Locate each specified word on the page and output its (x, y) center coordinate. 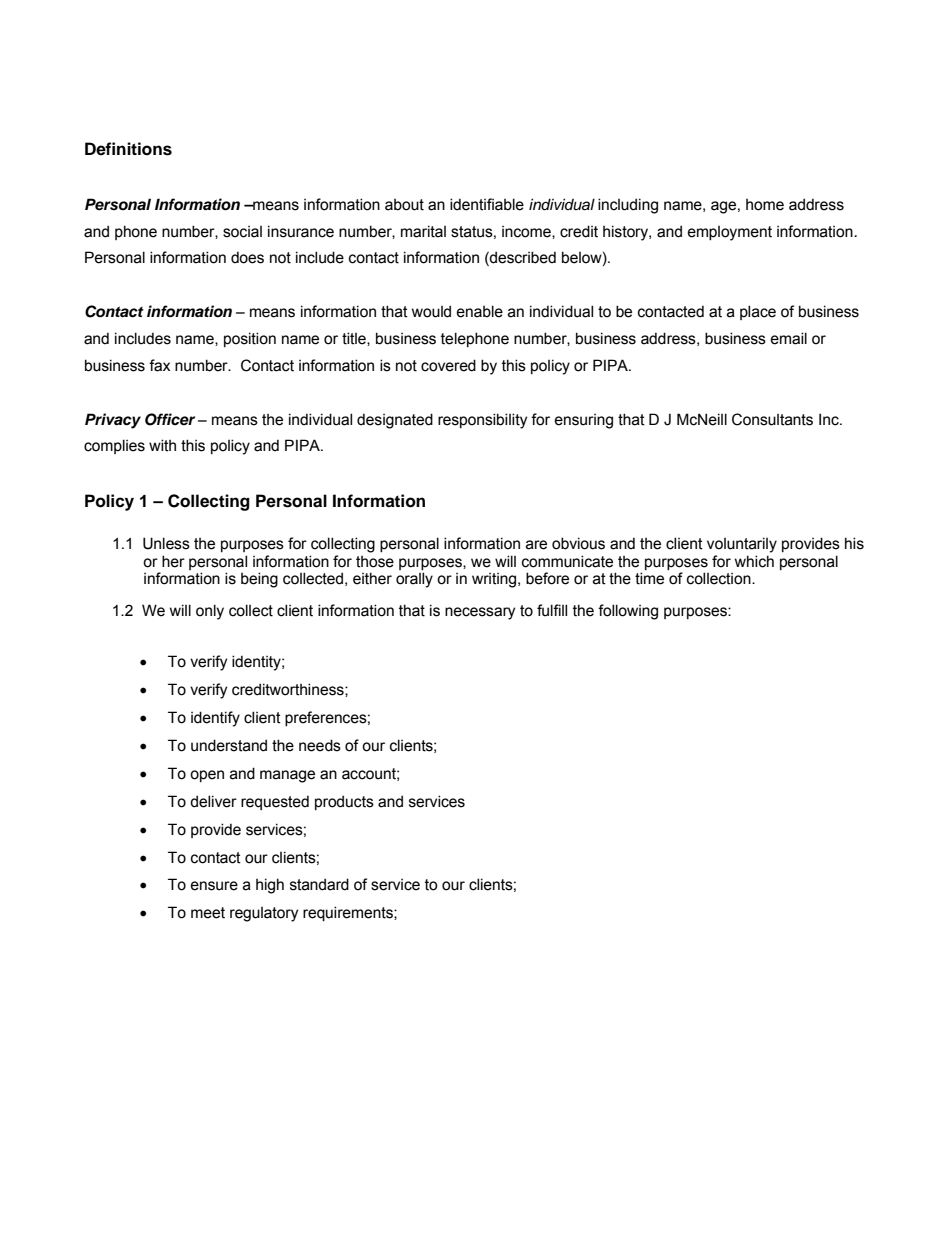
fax (159, 365)
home (765, 205)
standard (319, 884)
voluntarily (742, 545)
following (628, 612)
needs (320, 745)
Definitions (128, 149)
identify (215, 719)
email (789, 338)
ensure (214, 886)
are (536, 545)
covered (448, 365)
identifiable (487, 204)
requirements (349, 913)
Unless (166, 543)
